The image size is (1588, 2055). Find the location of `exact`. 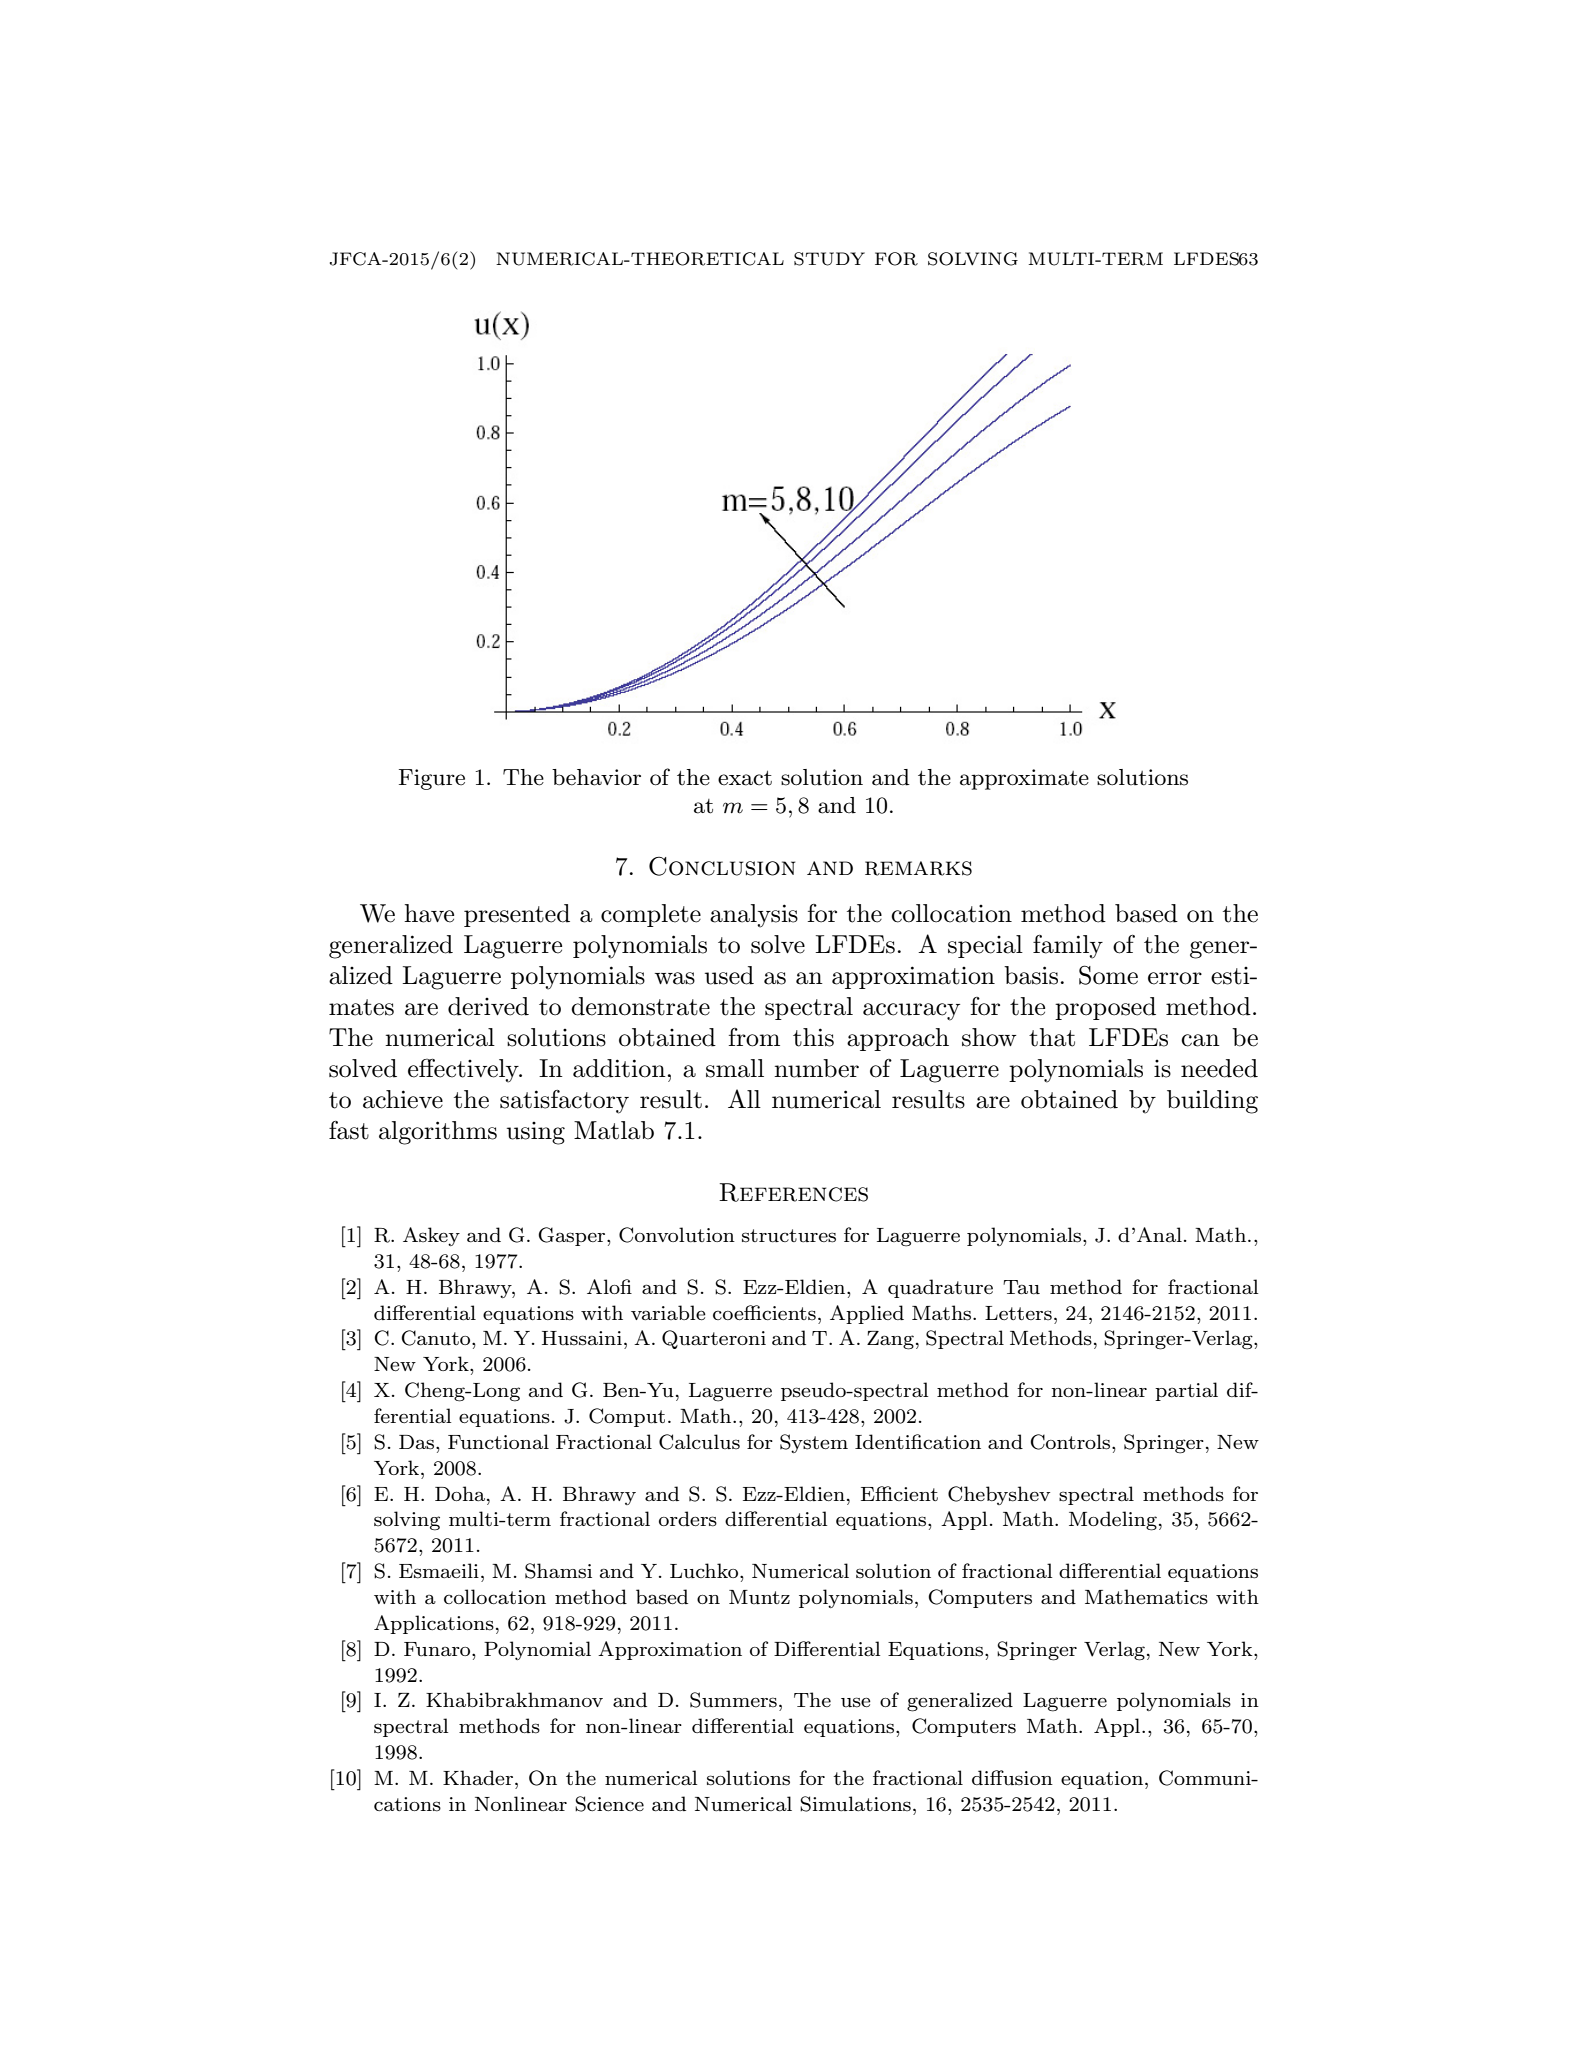

exact is located at coordinates (745, 778).
